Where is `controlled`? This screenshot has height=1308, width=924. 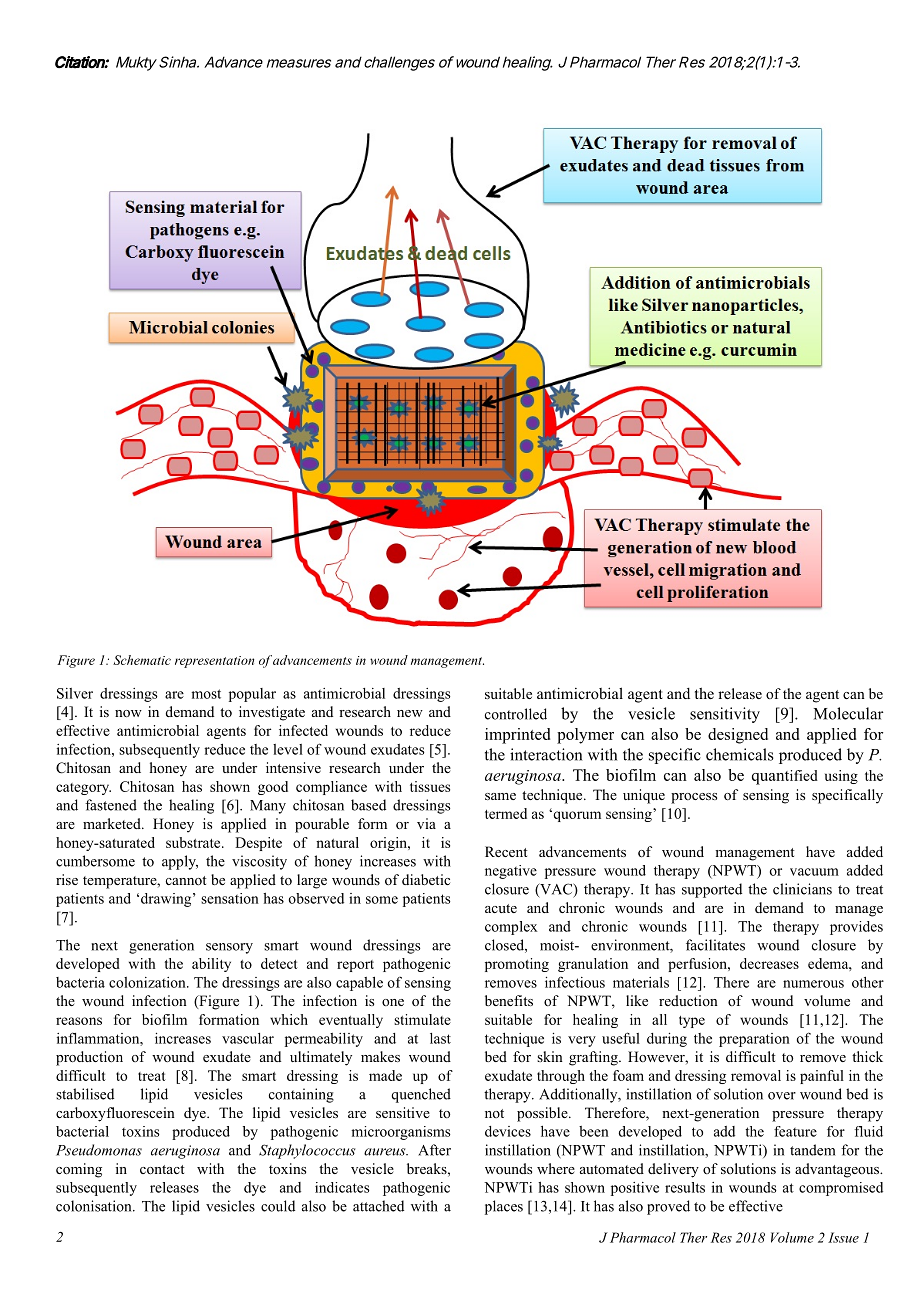 controlled is located at coordinates (516, 714).
